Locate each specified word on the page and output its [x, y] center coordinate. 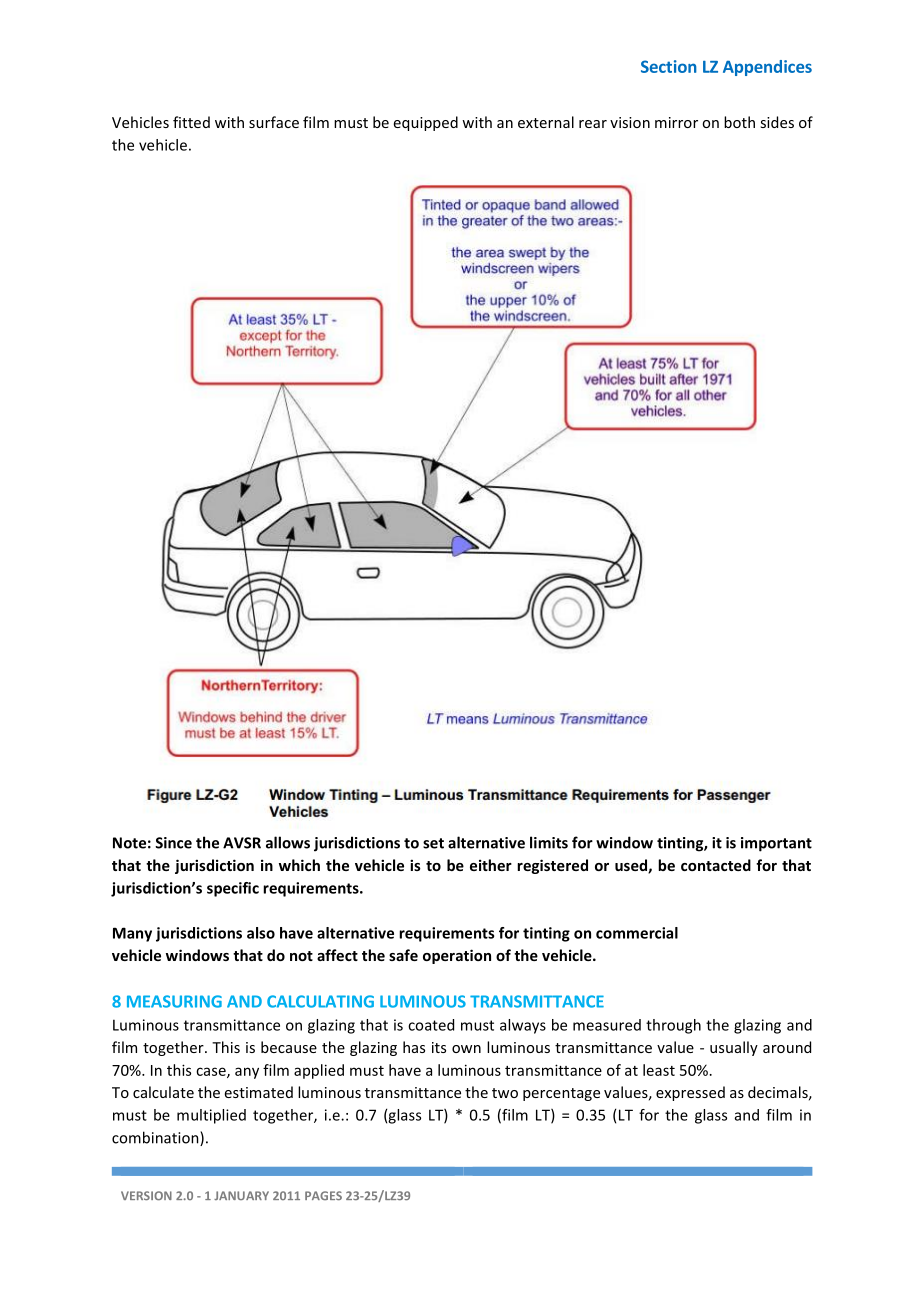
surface [274, 122]
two [505, 1093]
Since [173, 843]
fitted [191, 122]
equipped [426, 123]
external [546, 122]
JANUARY [241, 1195]
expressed [690, 1093]
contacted [716, 865]
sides [777, 122]
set [433, 843]
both [739, 122]
